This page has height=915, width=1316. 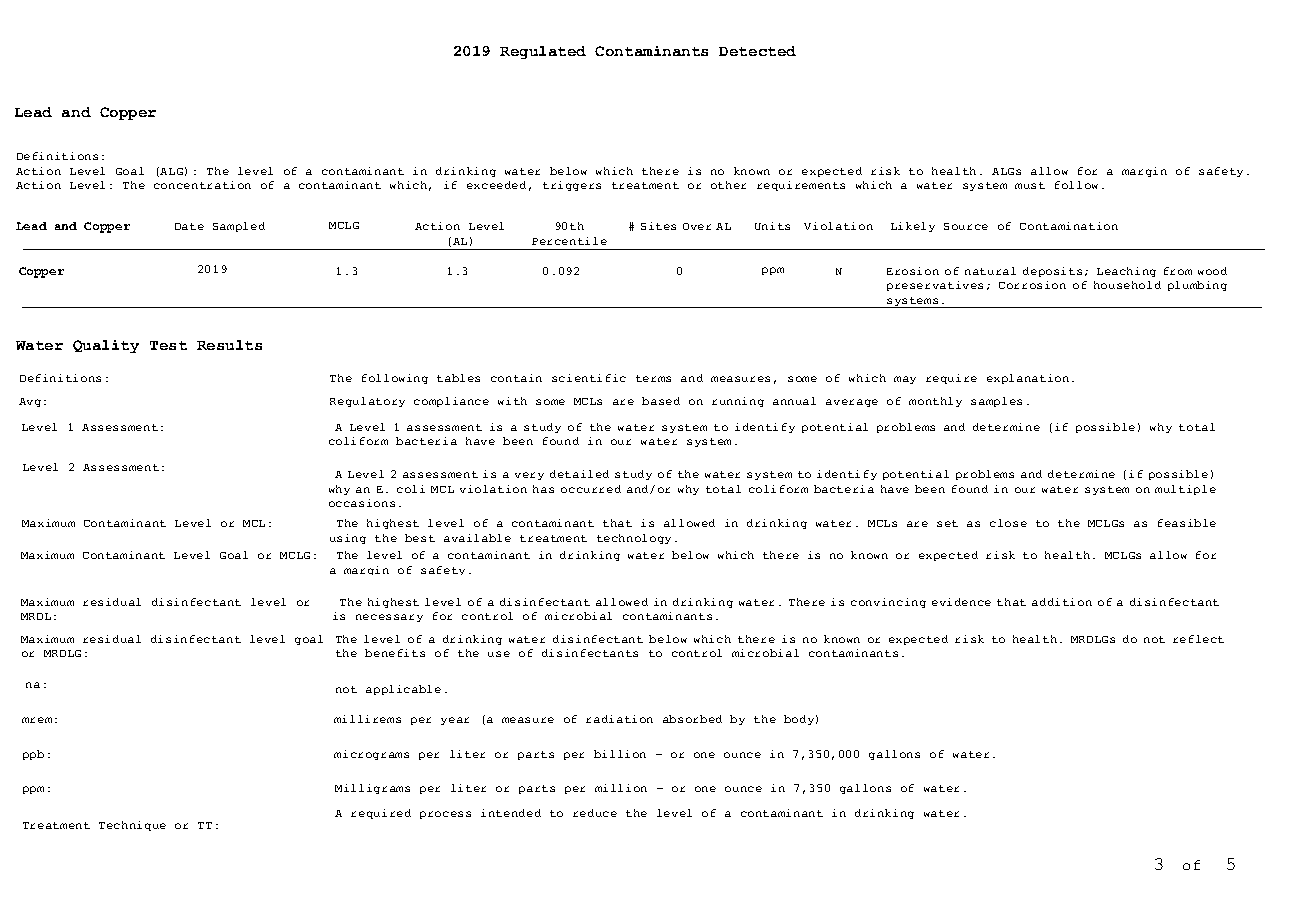 What do you see at coordinates (543, 52) in the page?
I see `Regulated` at bounding box center [543, 52].
